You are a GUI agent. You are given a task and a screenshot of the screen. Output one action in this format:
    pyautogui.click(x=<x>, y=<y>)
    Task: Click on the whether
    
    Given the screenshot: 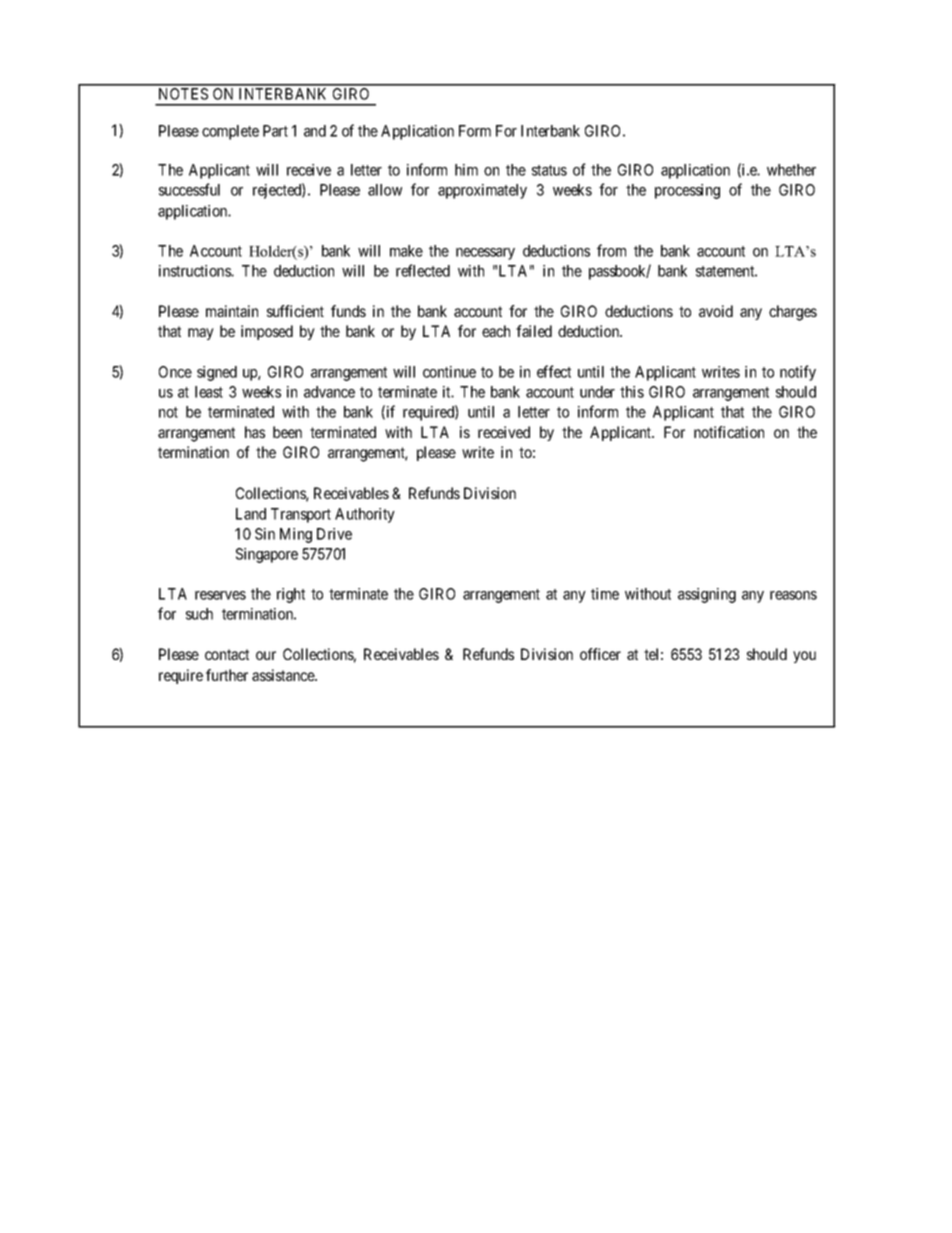 What is the action you would take?
    pyautogui.click(x=791, y=170)
